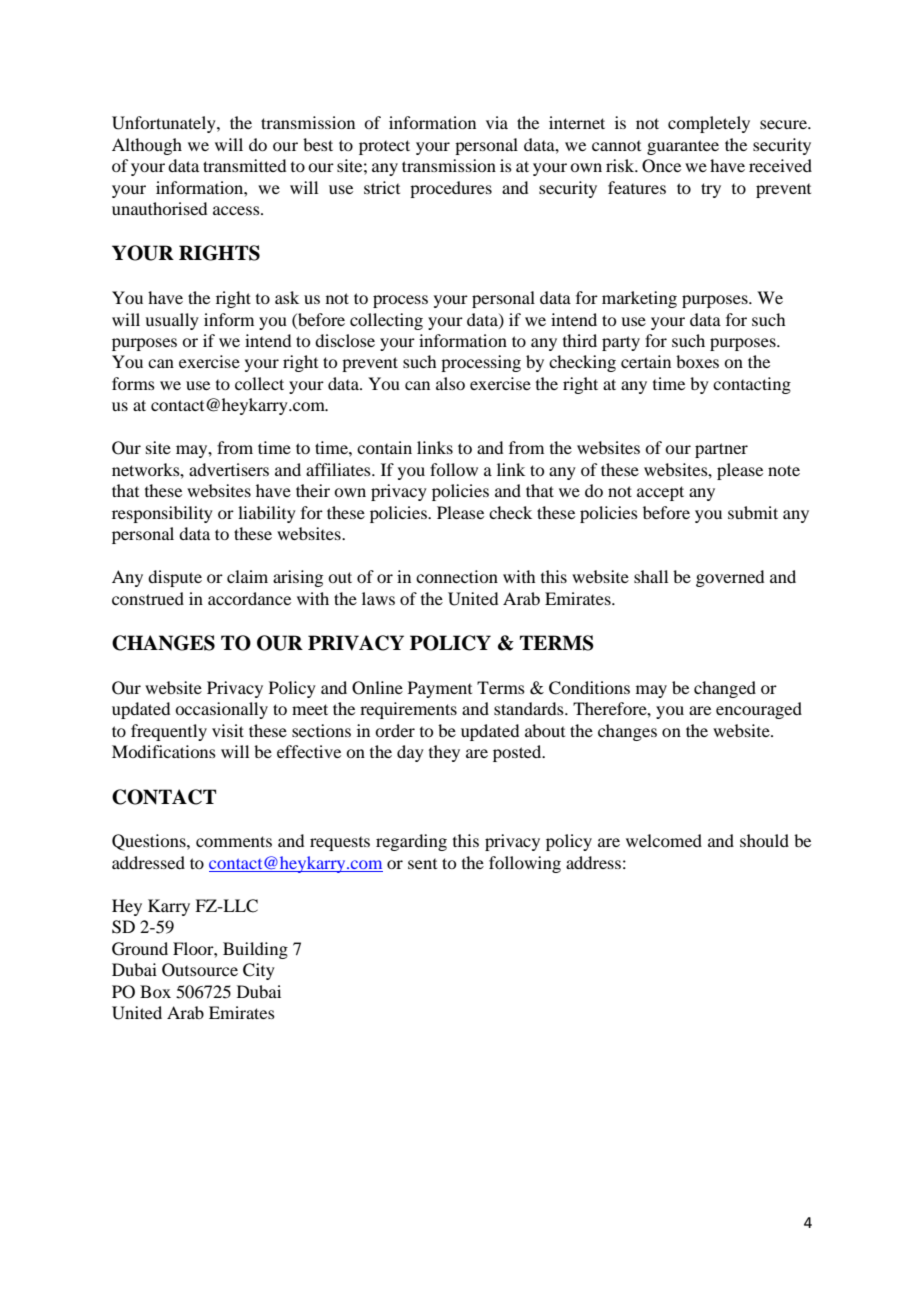  I want to click on changed, so click(725, 689).
